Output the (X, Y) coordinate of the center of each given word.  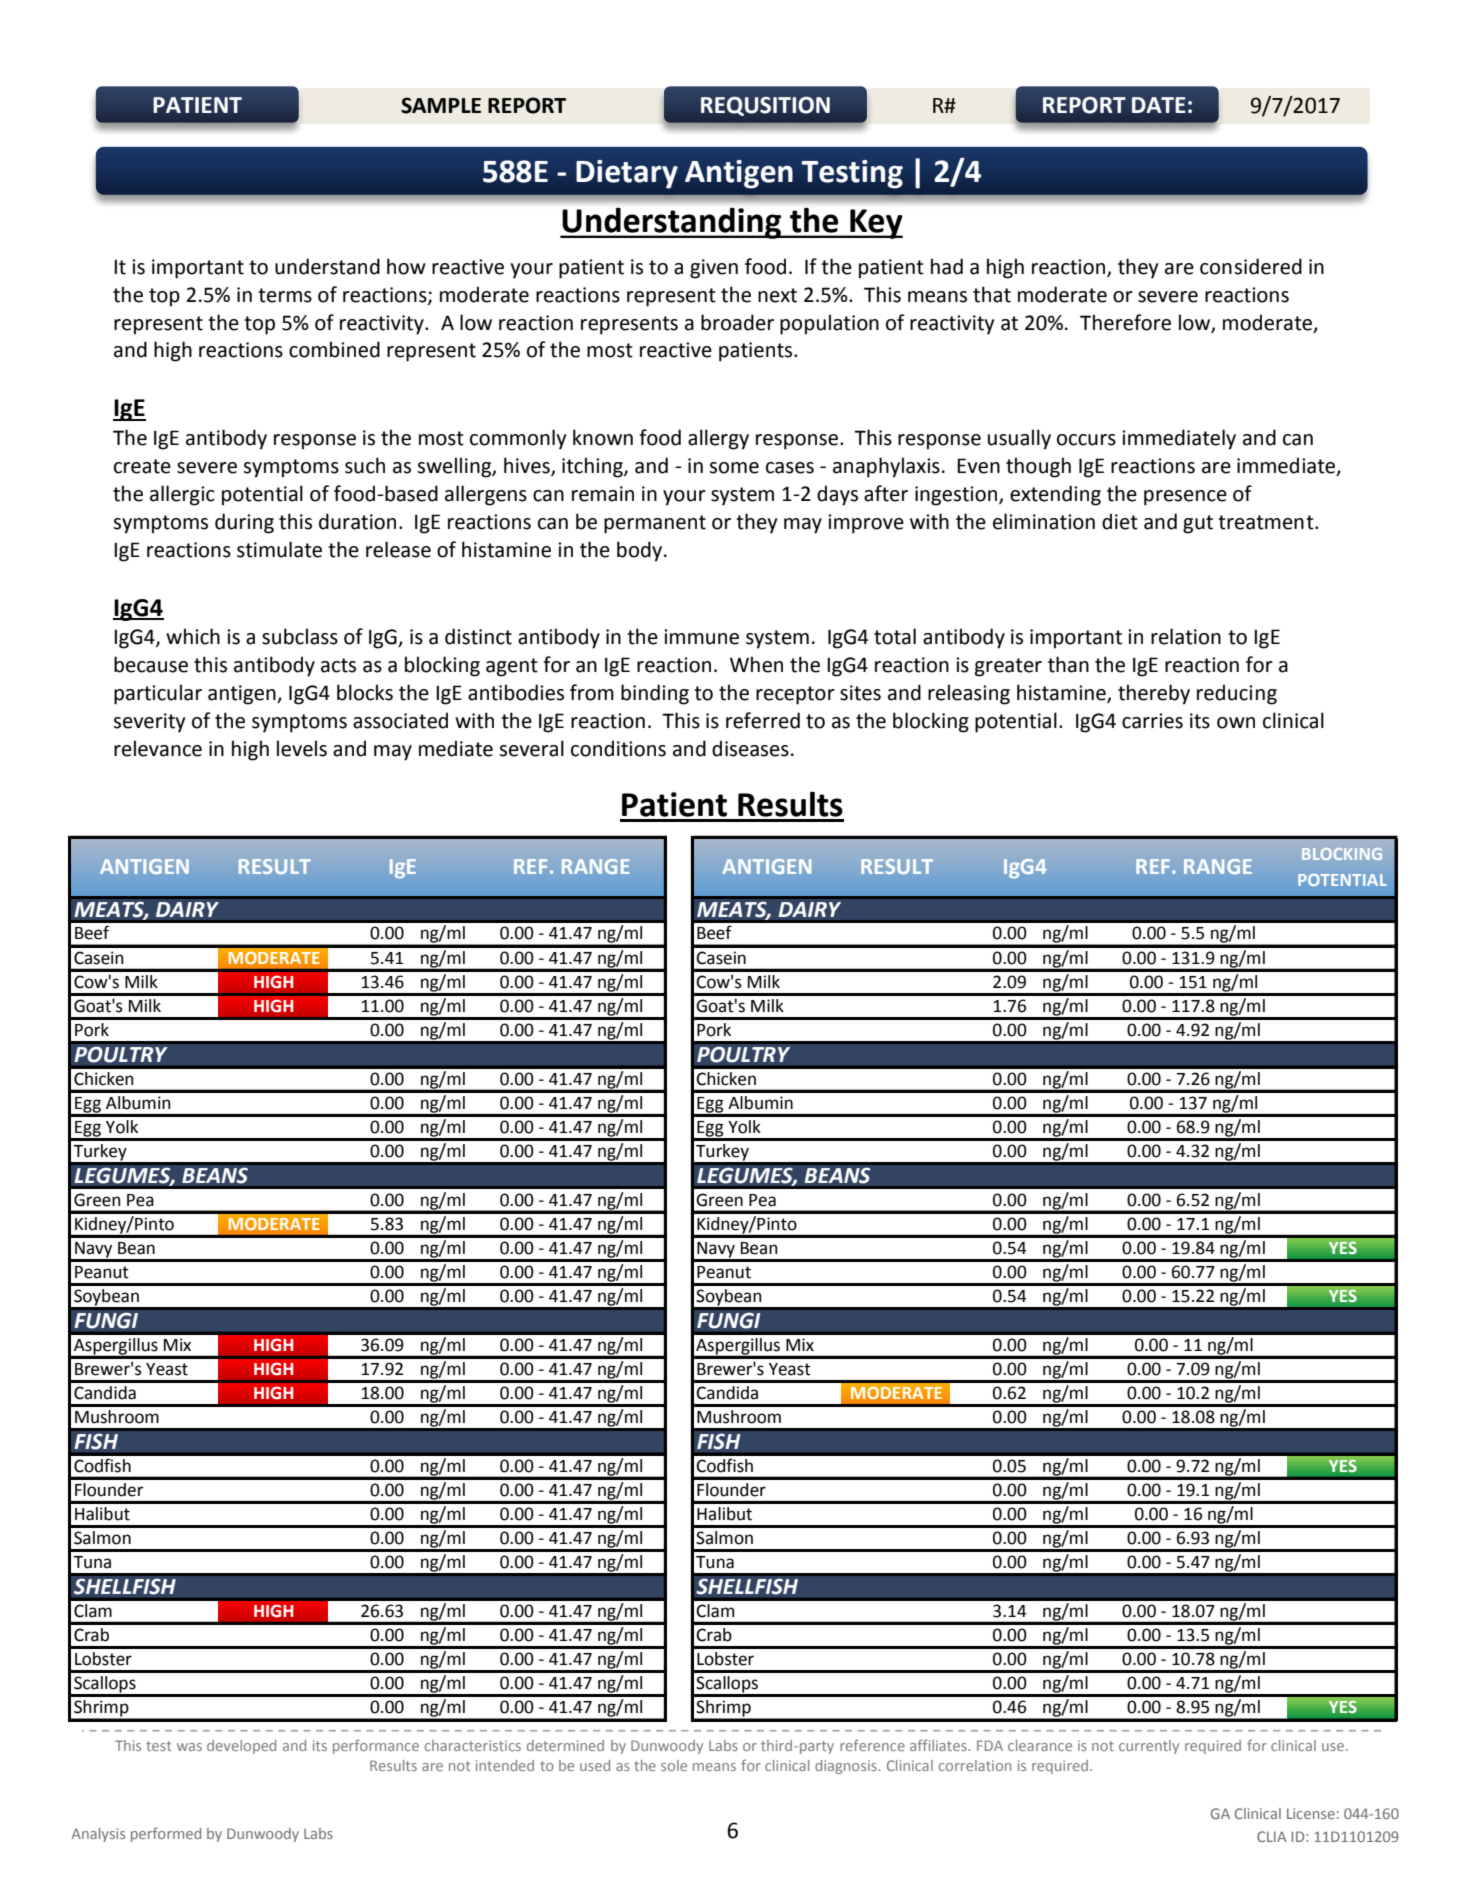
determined (565, 1745)
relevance (158, 748)
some (734, 468)
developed (241, 1747)
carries (1152, 721)
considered (1251, 266)
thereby (1154, 694)
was (189, 1747)
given (714, 269)
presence (1185, 498)
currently (1149, 1747)
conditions (618, 748)
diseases (750, 748)
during (244, 523)
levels (302, 748)
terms (285, 295)
